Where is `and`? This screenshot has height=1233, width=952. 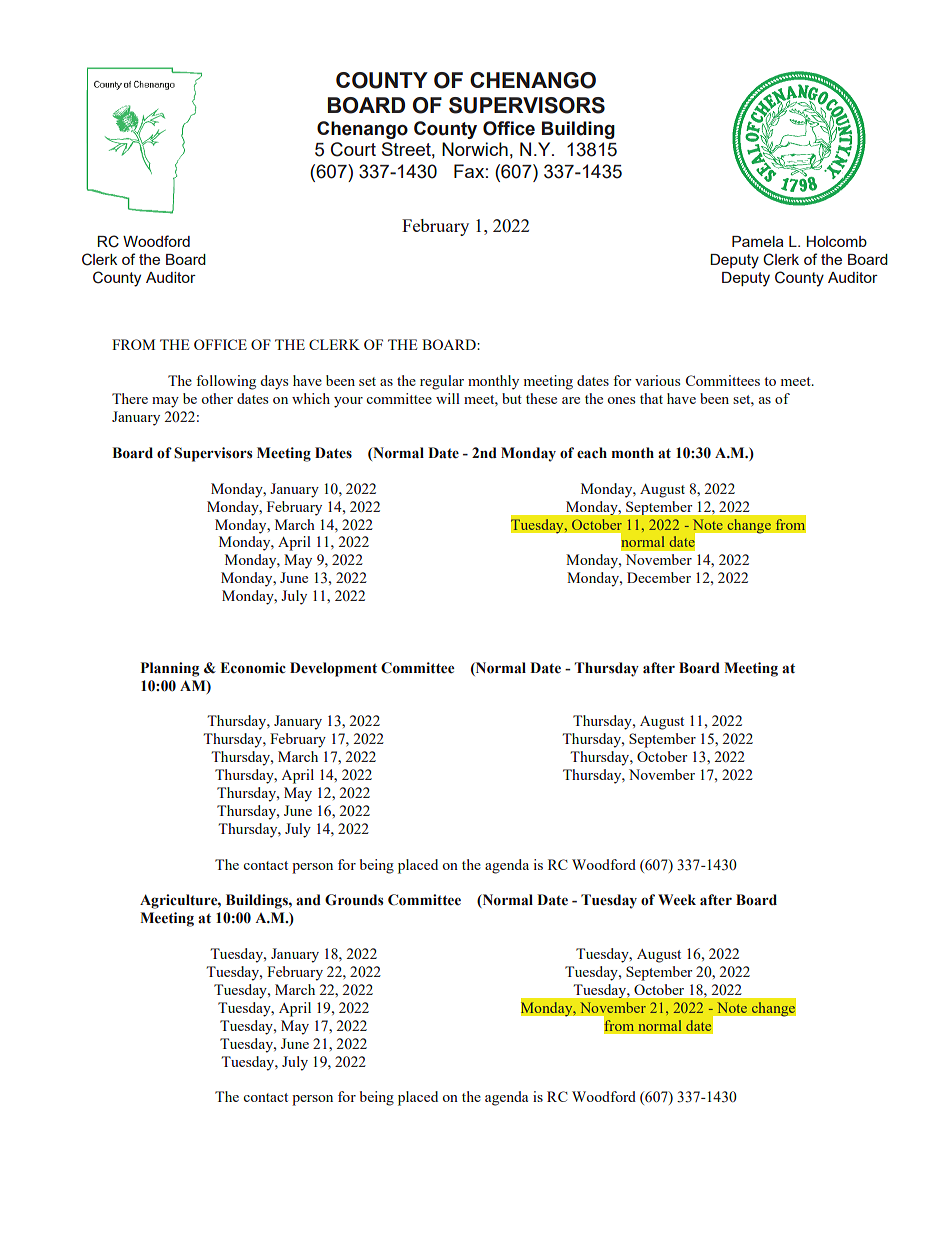 and is located at coordinates (308, 900).
